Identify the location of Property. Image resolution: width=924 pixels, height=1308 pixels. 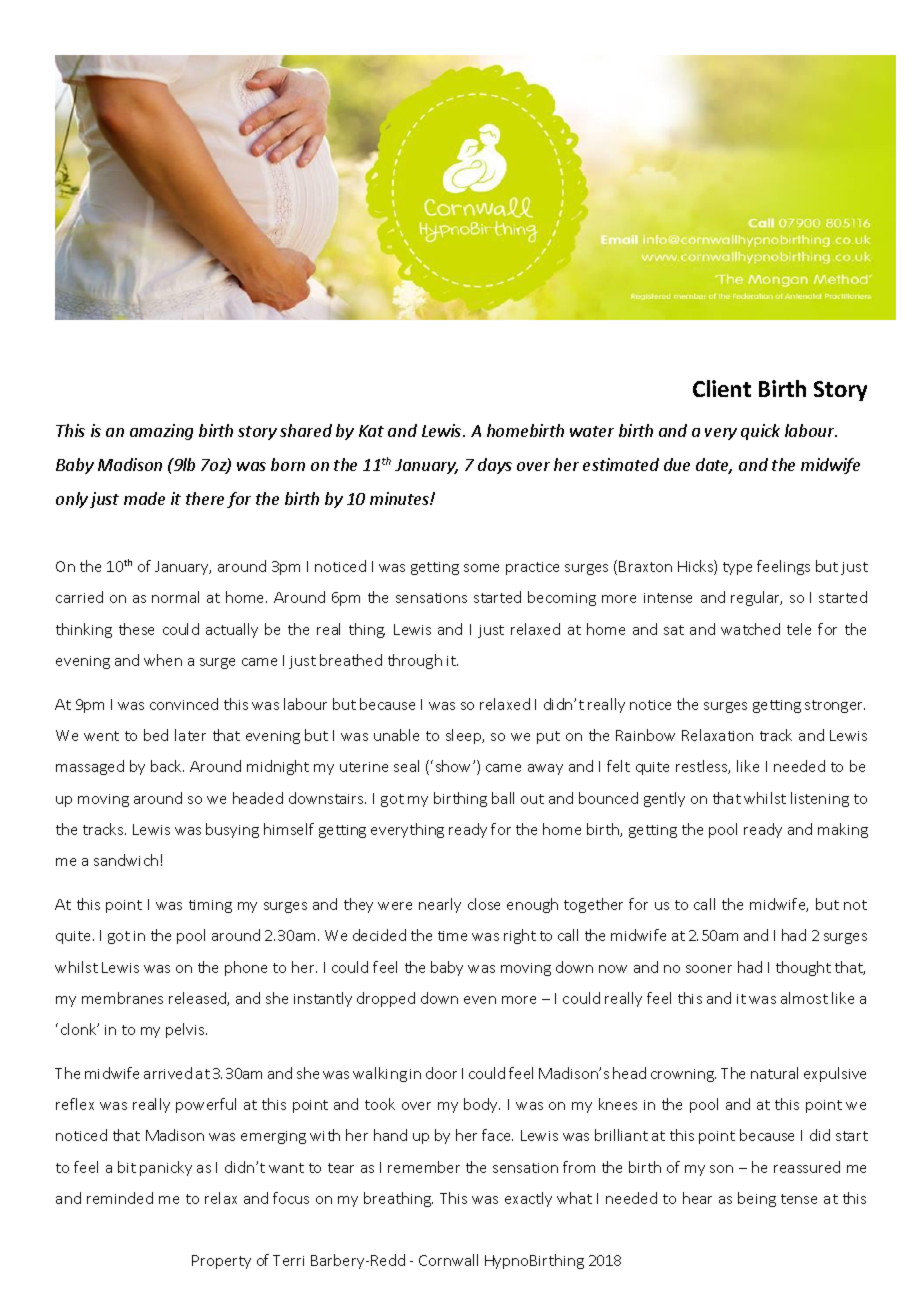
(221, 1262).
